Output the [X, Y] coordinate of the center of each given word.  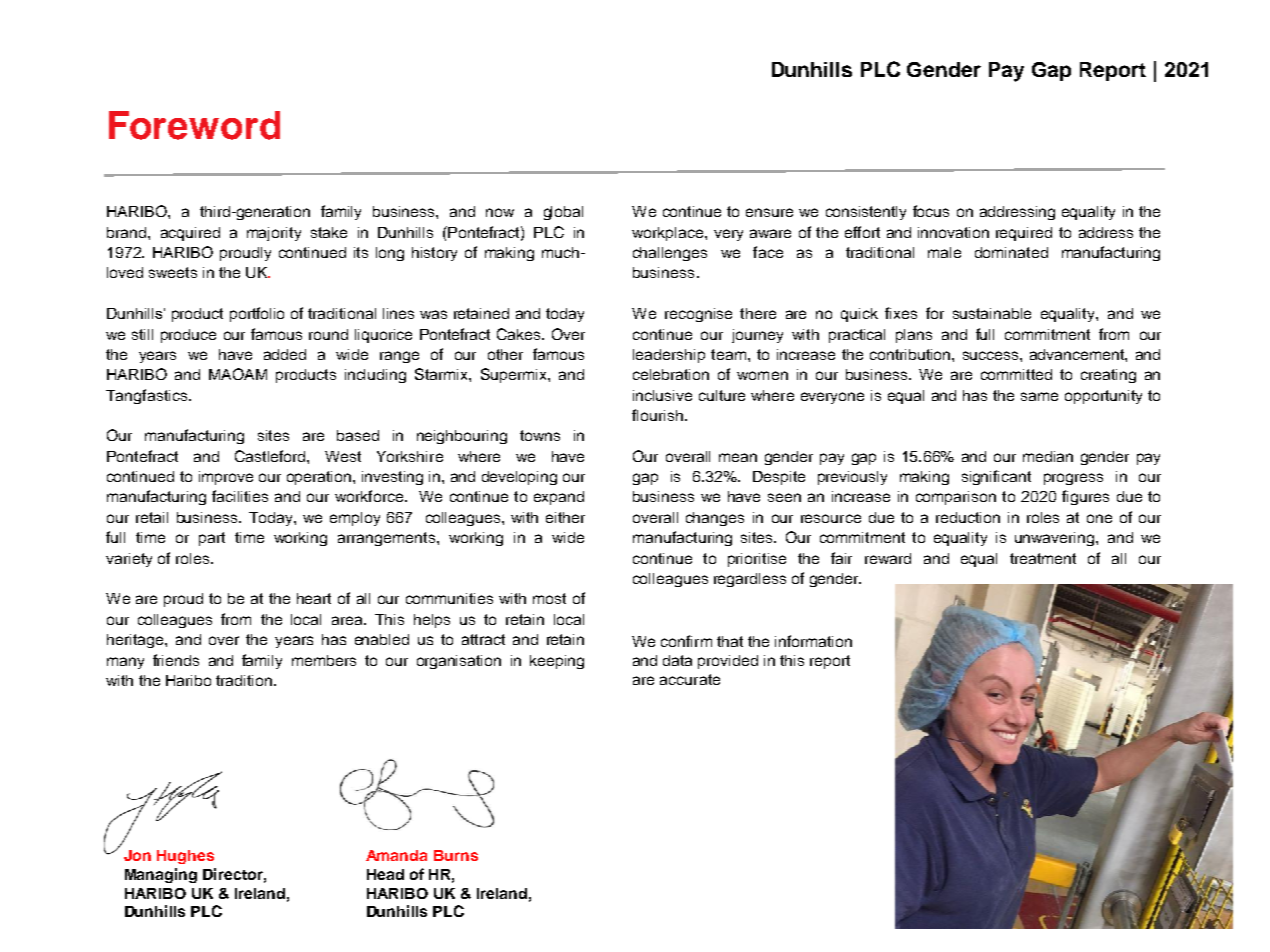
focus [931, 211]
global [563, 213]
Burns [456, 855]
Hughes [185, 857]
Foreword [194, 125]
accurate [690, 679]
